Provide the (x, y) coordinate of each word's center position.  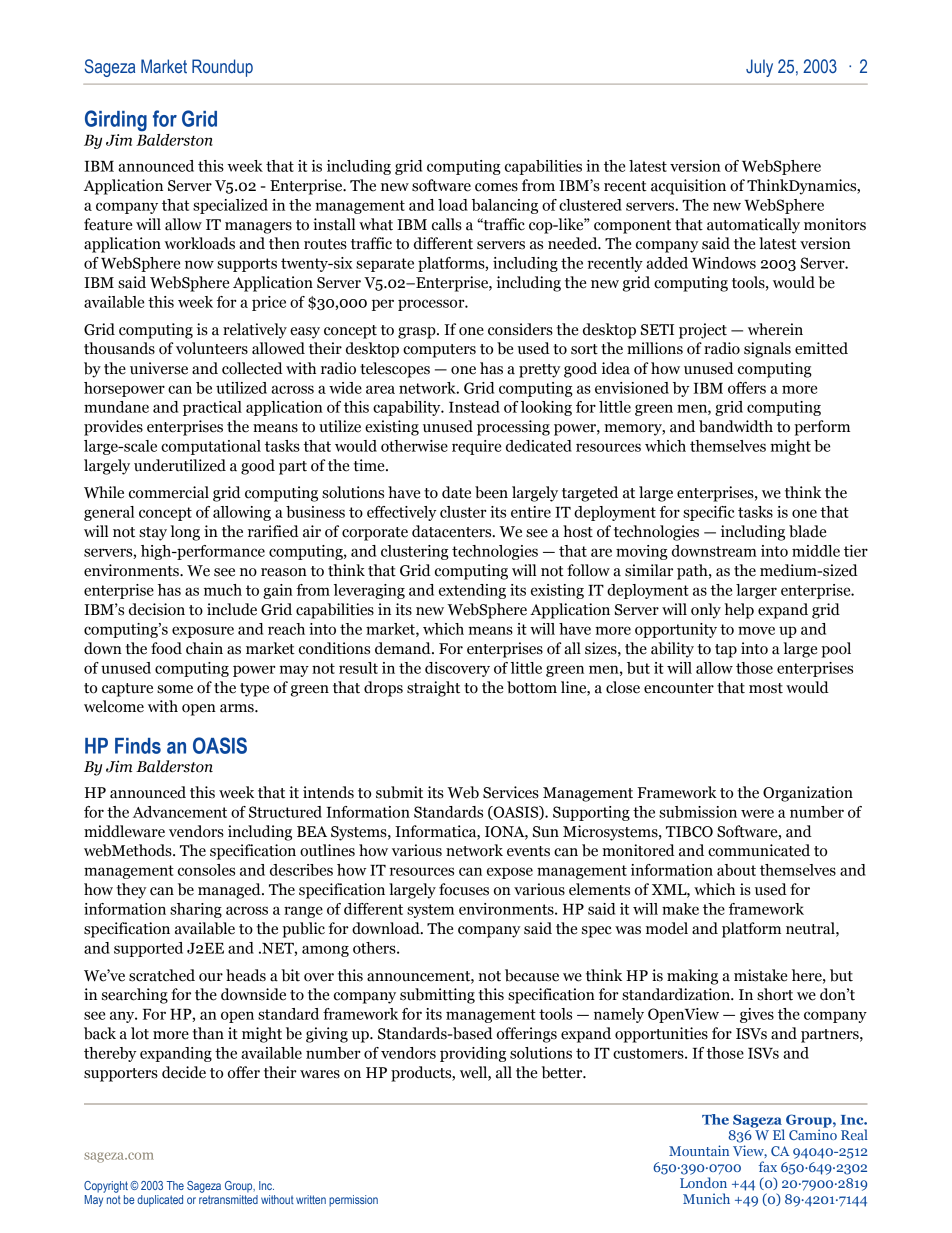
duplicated (160, 1201)
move (756, 630)
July (759, 68)
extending (472, 591)
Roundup (222, 68)
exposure (203, 632)
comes (496, 187)
